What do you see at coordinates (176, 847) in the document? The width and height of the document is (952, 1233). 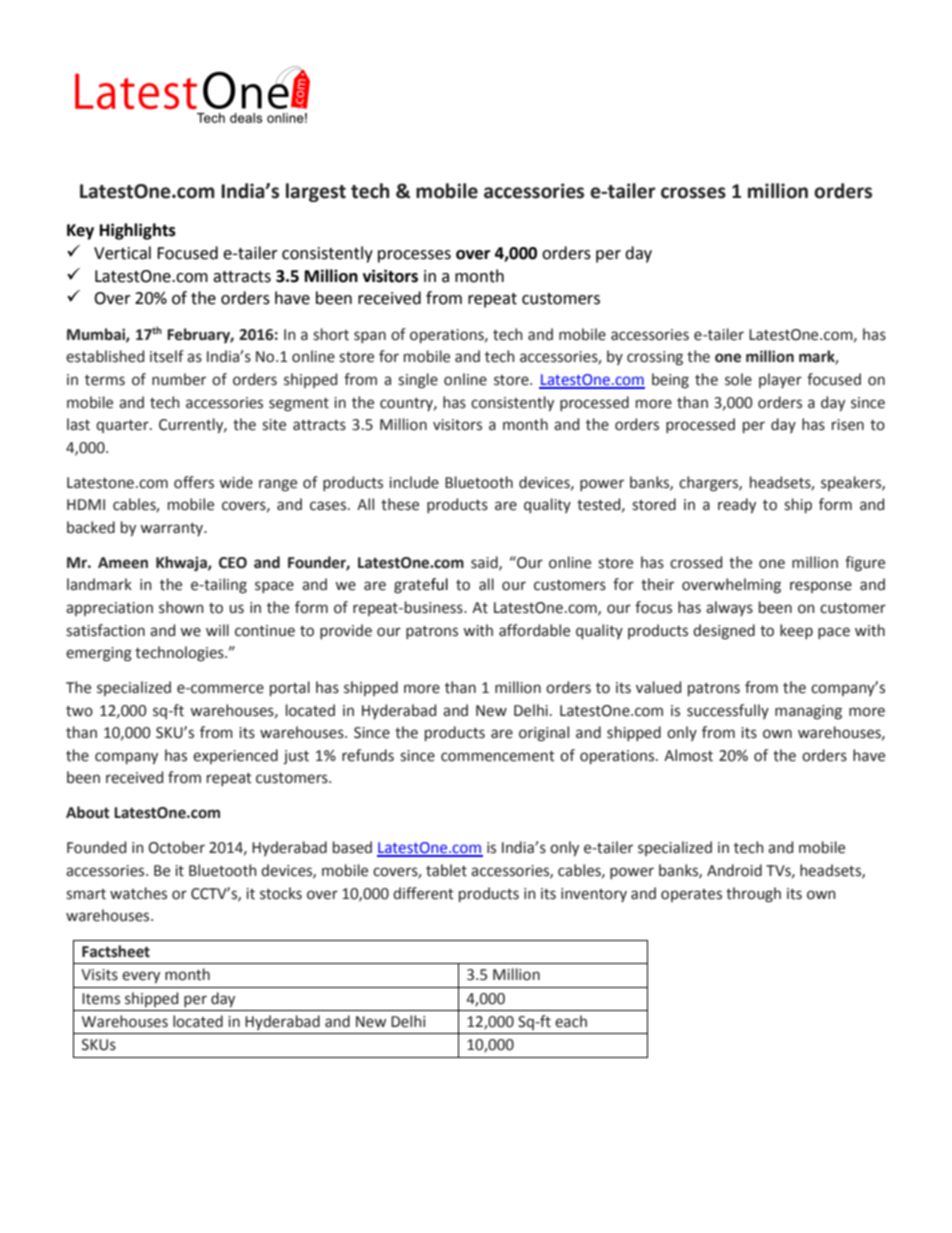 I see `October` at bounding box center [176, 847].
